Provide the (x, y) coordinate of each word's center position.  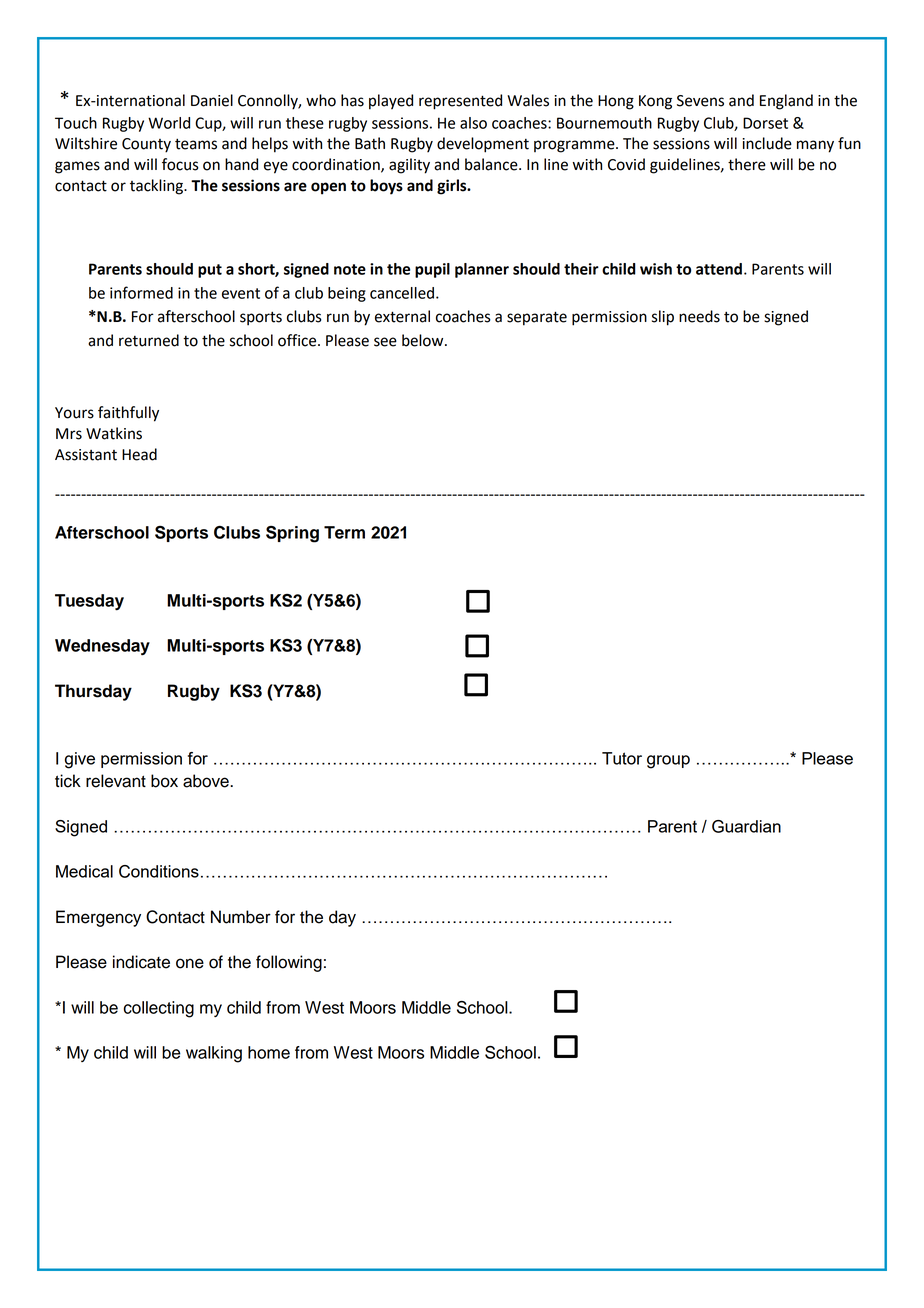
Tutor (622, 758)
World (169, 123)
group (668, 762)
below (424, 340)
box (164, 781)
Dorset (765, 123)
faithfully (128, 414)
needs (699, 316)
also (473, 123)
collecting (159, 1009)
